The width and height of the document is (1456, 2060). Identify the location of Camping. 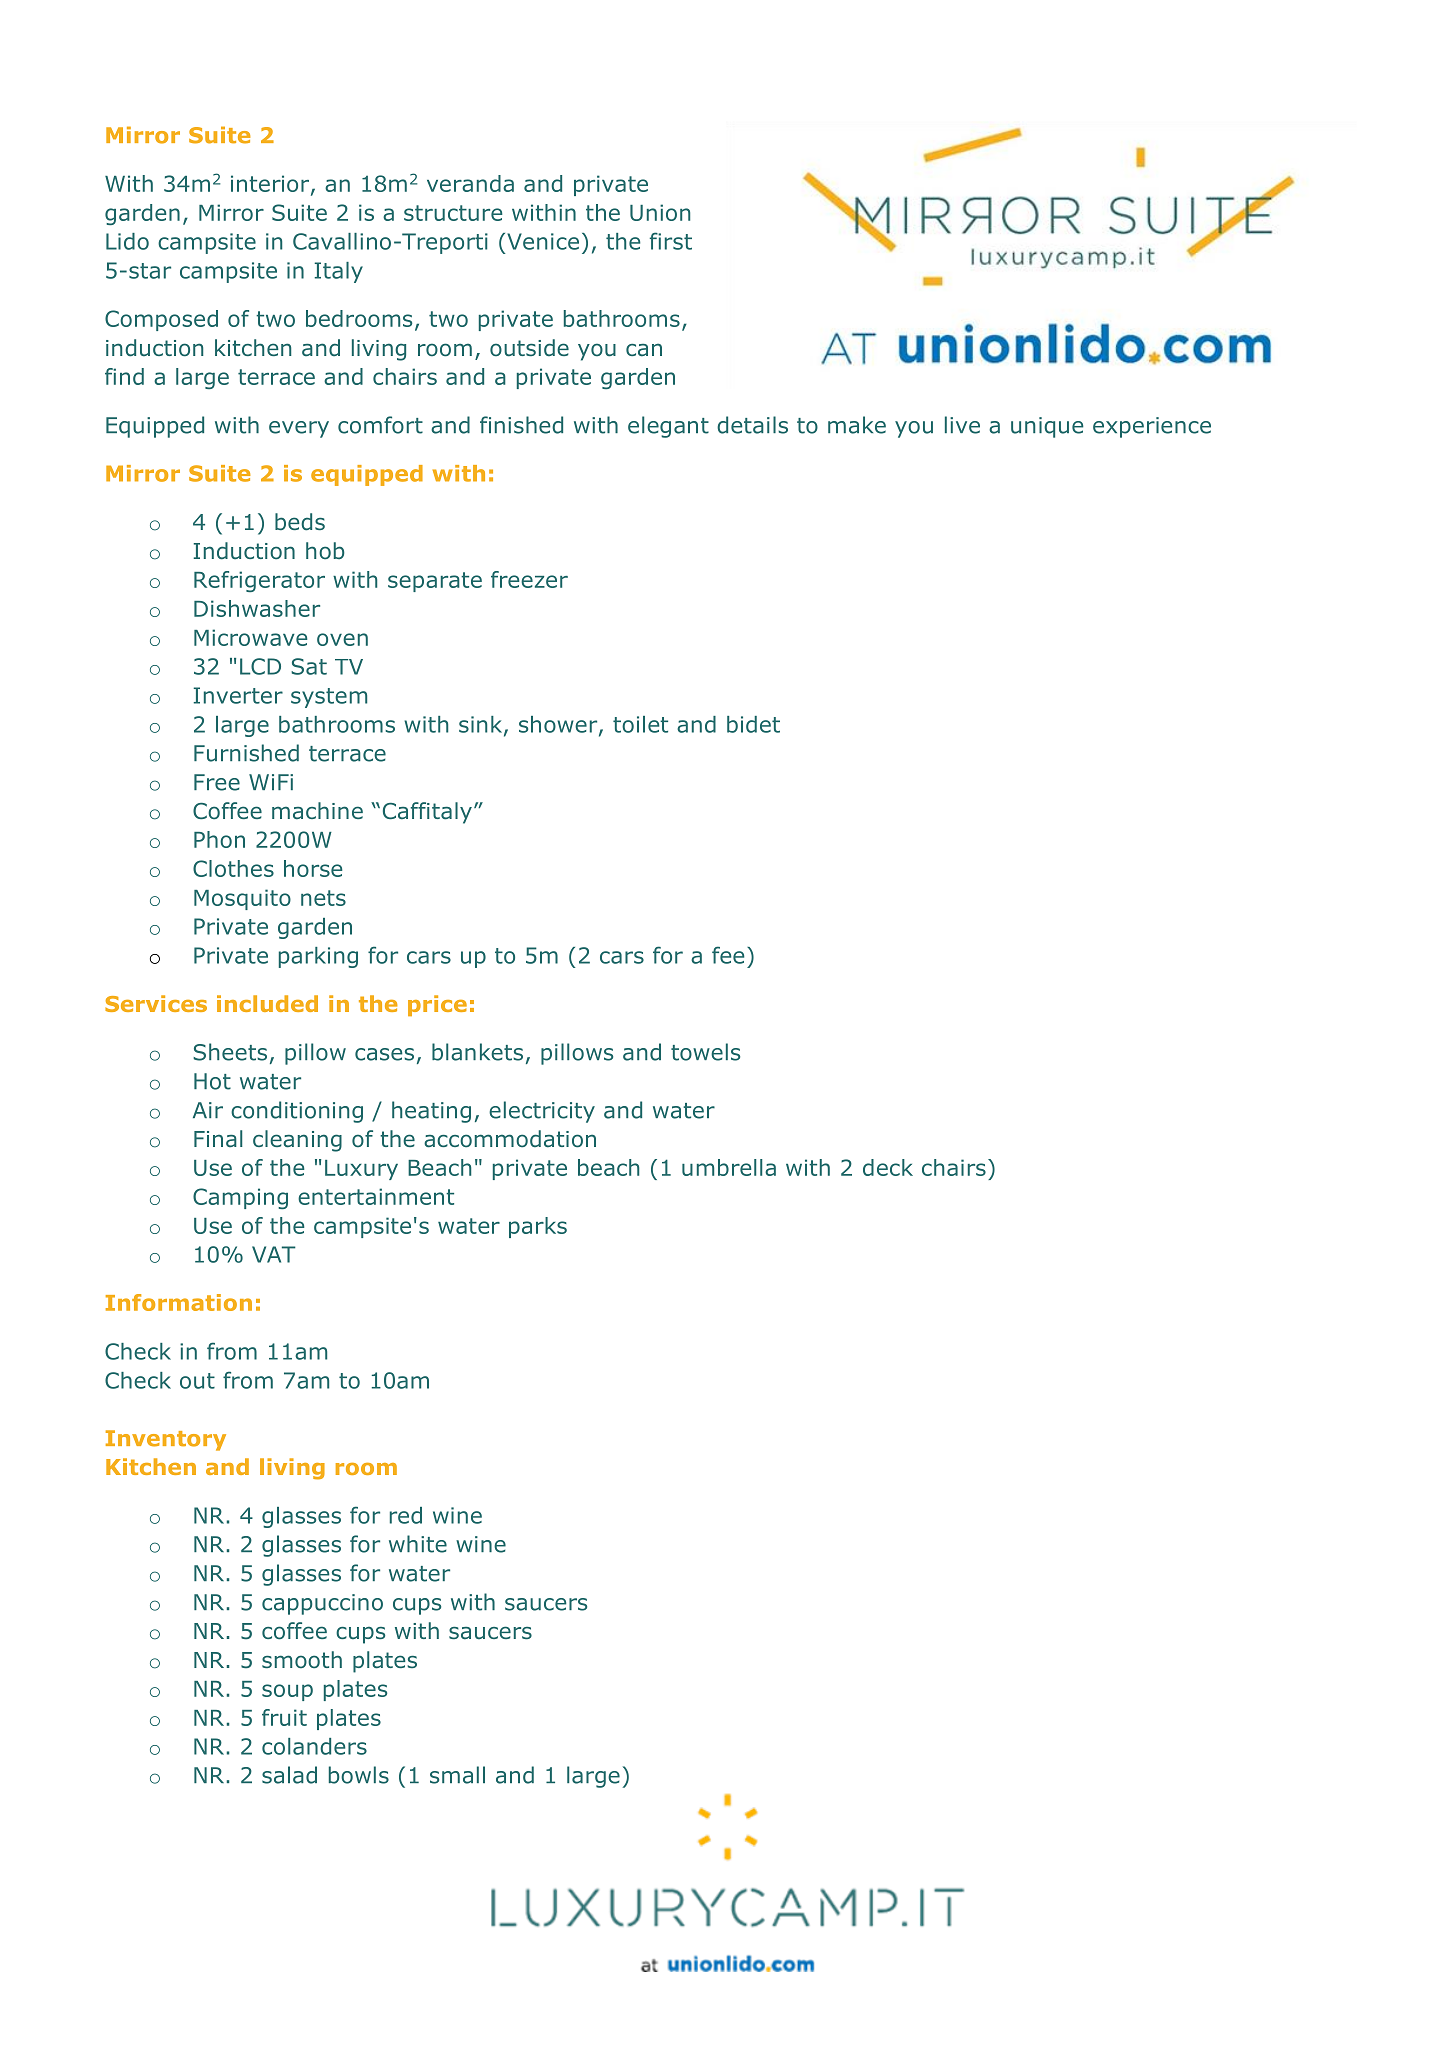
(240, 1198).
